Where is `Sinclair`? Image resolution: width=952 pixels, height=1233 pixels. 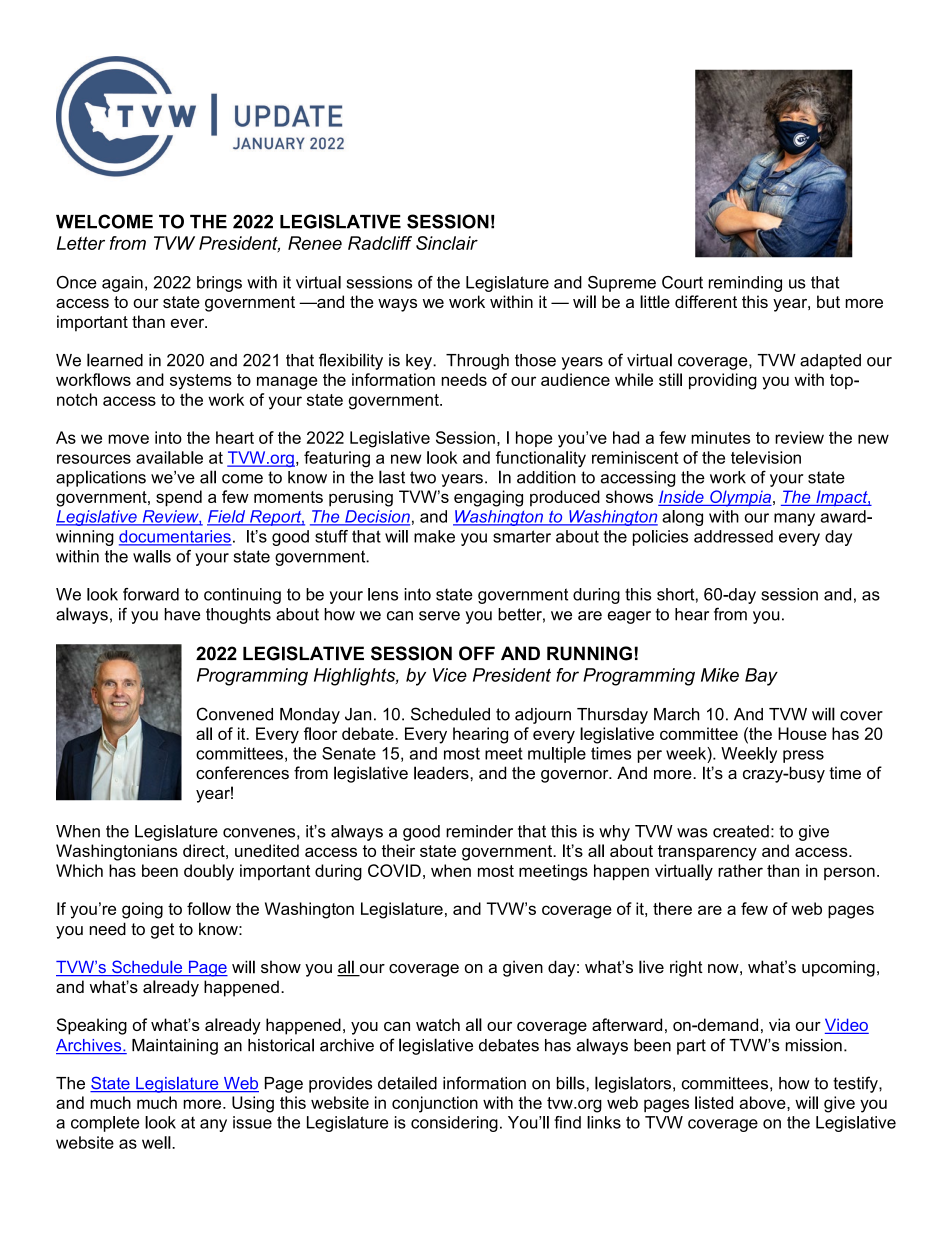 Sinclair is located at coordinates (447, 243).
